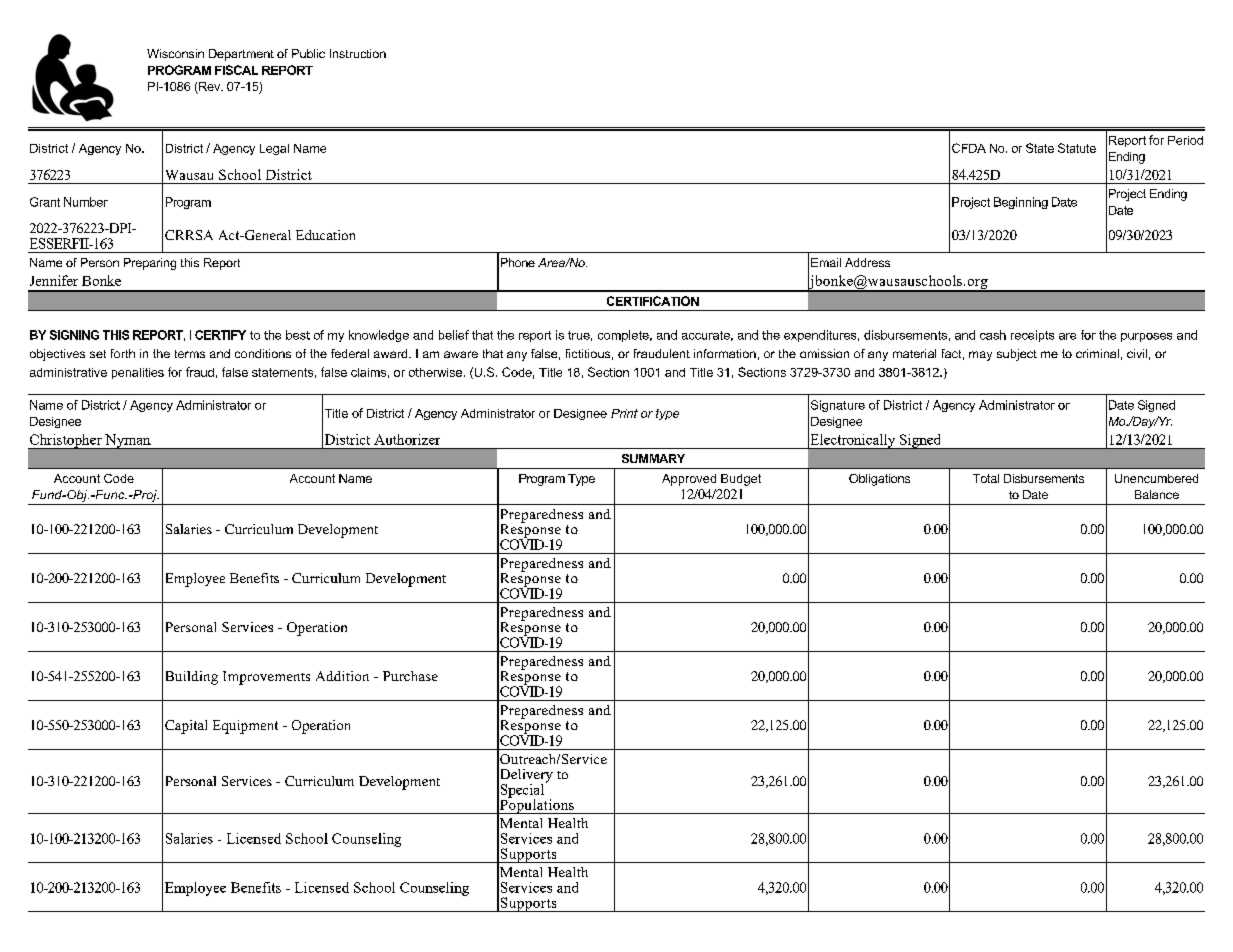  I want to click on Rev, so click(210, 88).
